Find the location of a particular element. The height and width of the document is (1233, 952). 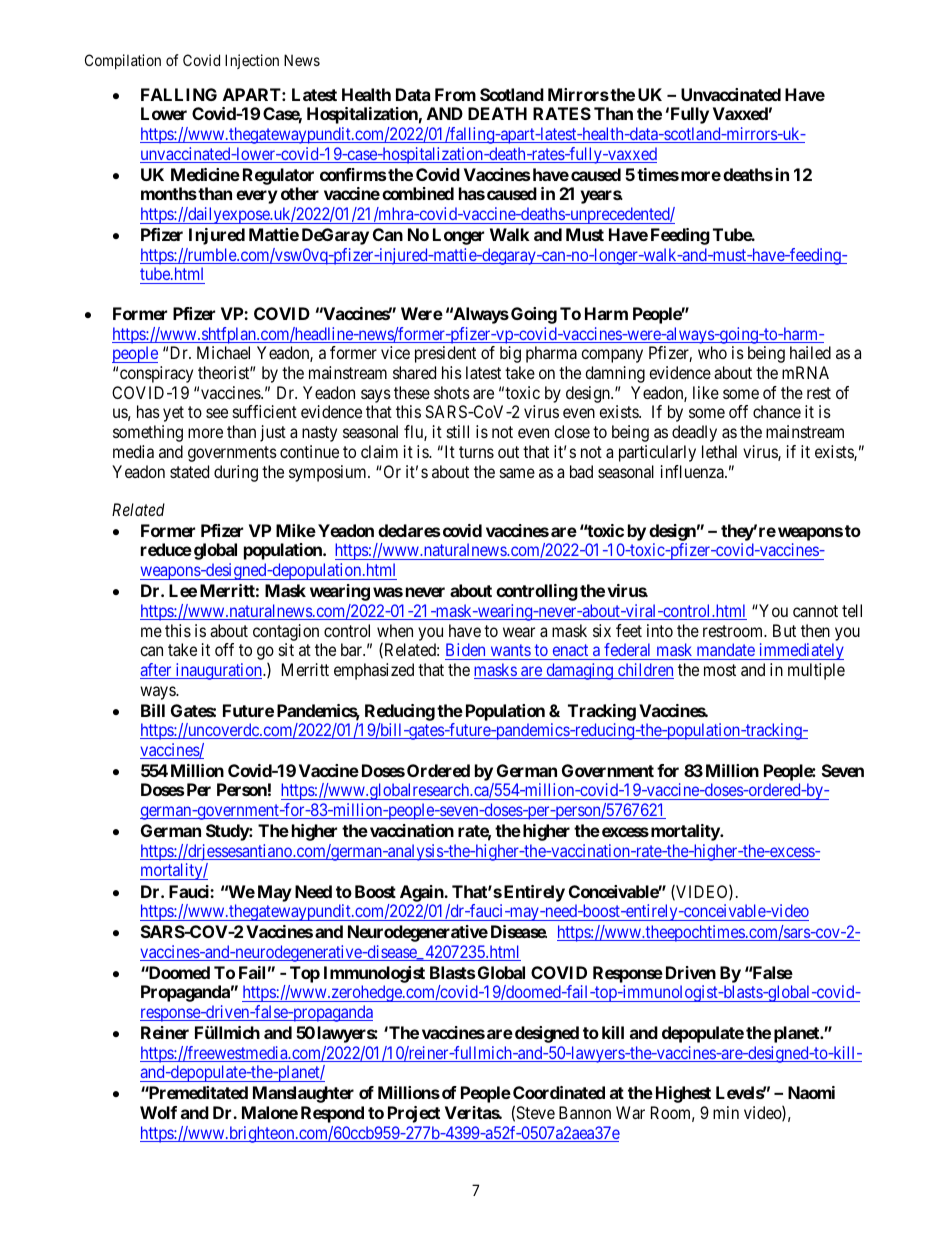

Naomi is located at coordinates (811, 1092).
